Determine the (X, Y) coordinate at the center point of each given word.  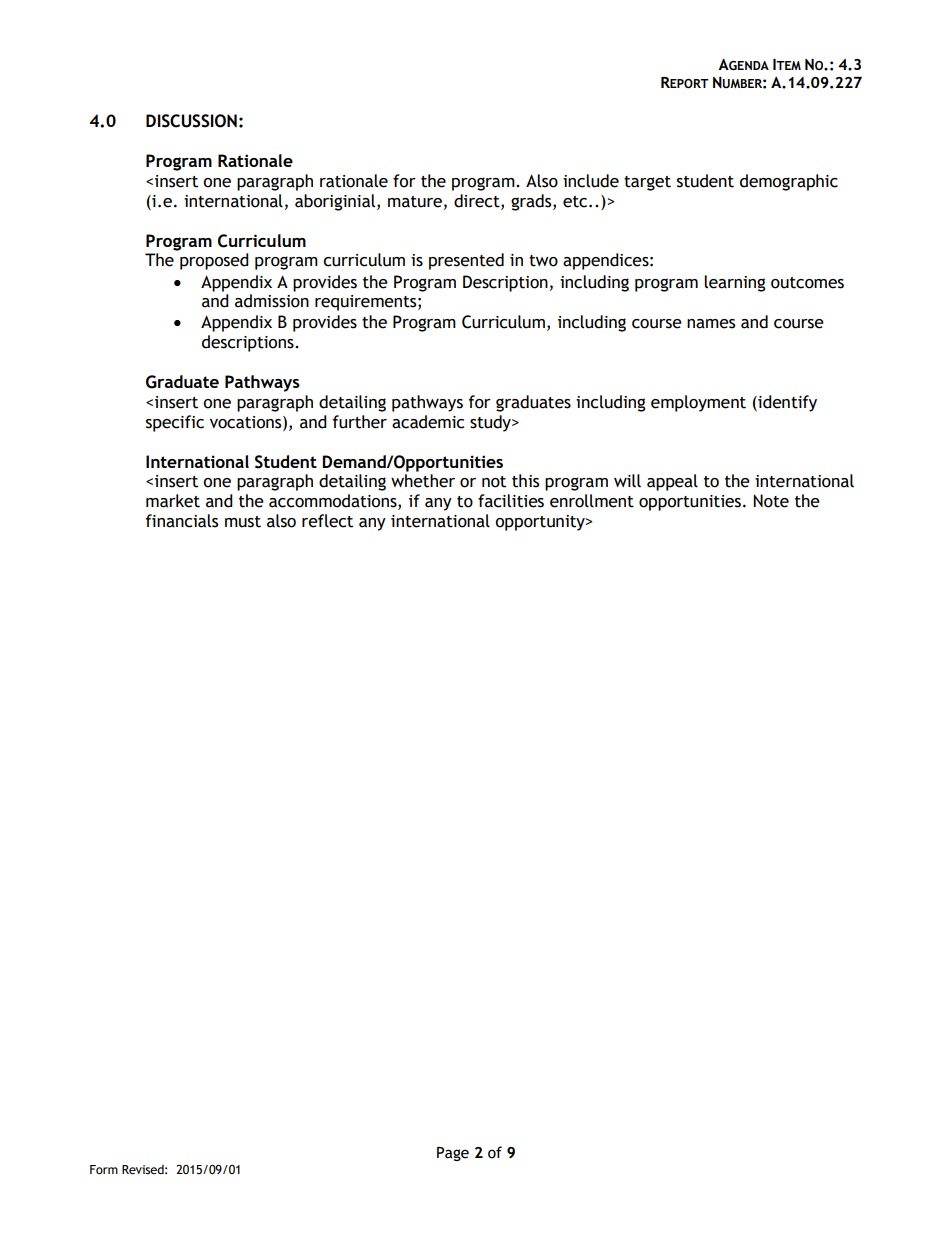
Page (453, 1154)
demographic (789, 182)
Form (104, 1170)
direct (478, 201)
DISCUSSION (191, 121)
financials (181, 521)
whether (423, 481)
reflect (327, 521)
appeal (672, 482)
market (173, 501)
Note (771, 501)
